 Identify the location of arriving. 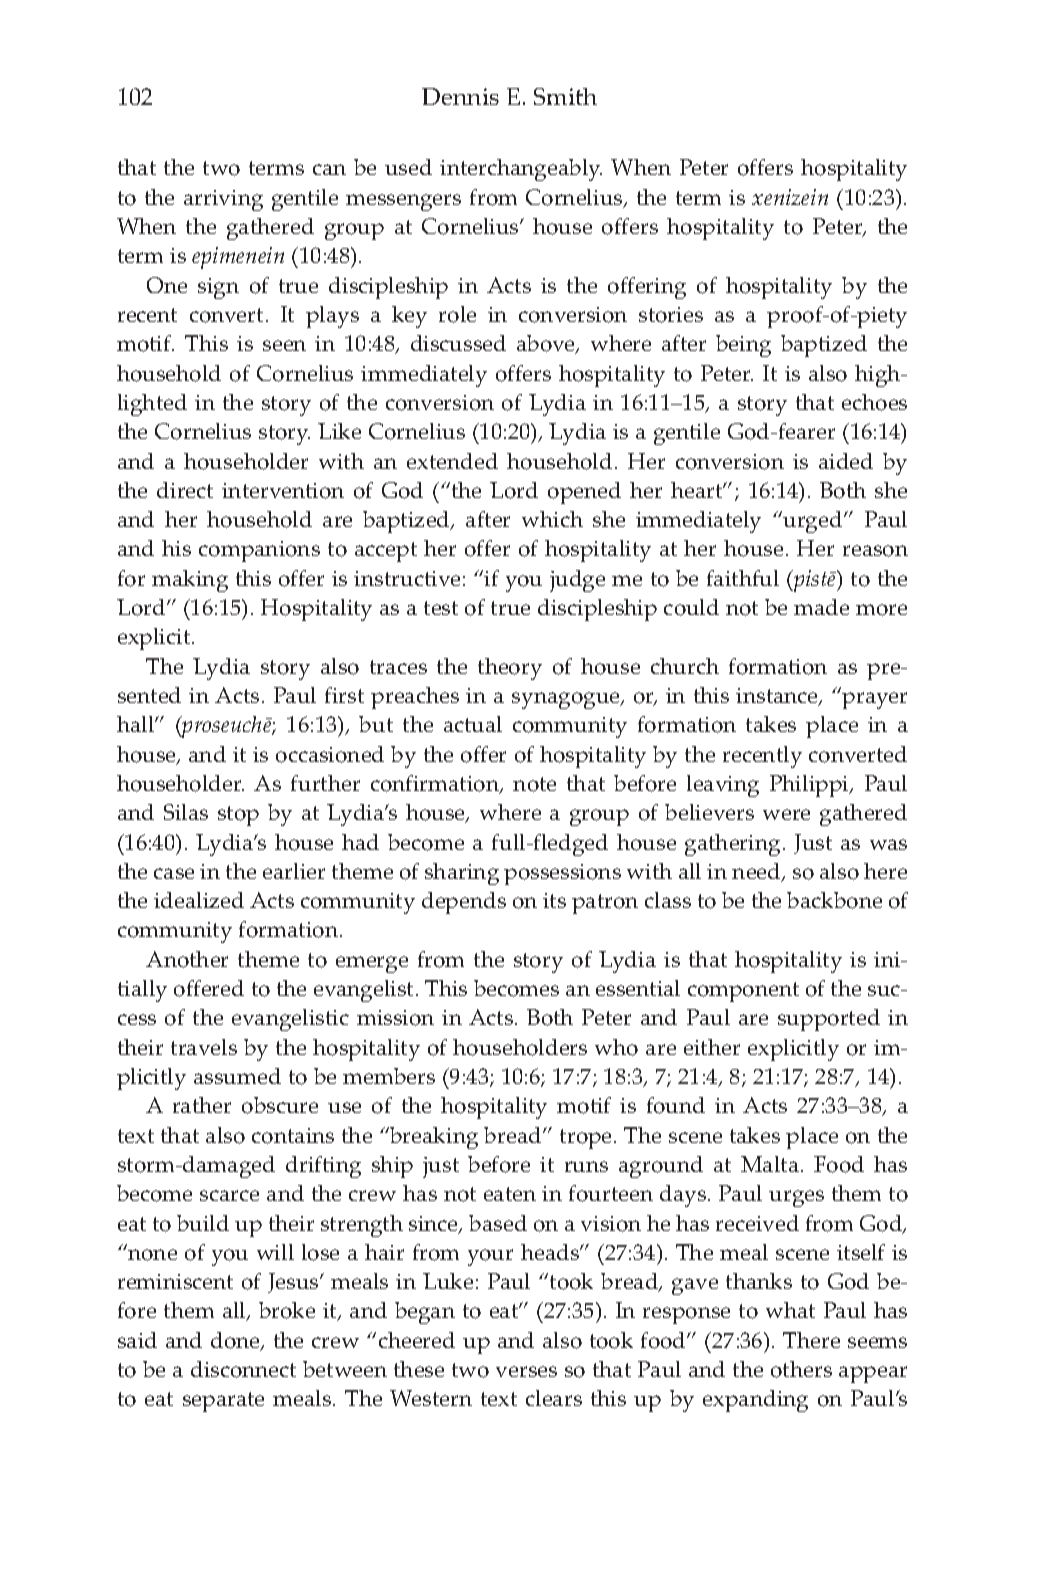
(223, 200).
